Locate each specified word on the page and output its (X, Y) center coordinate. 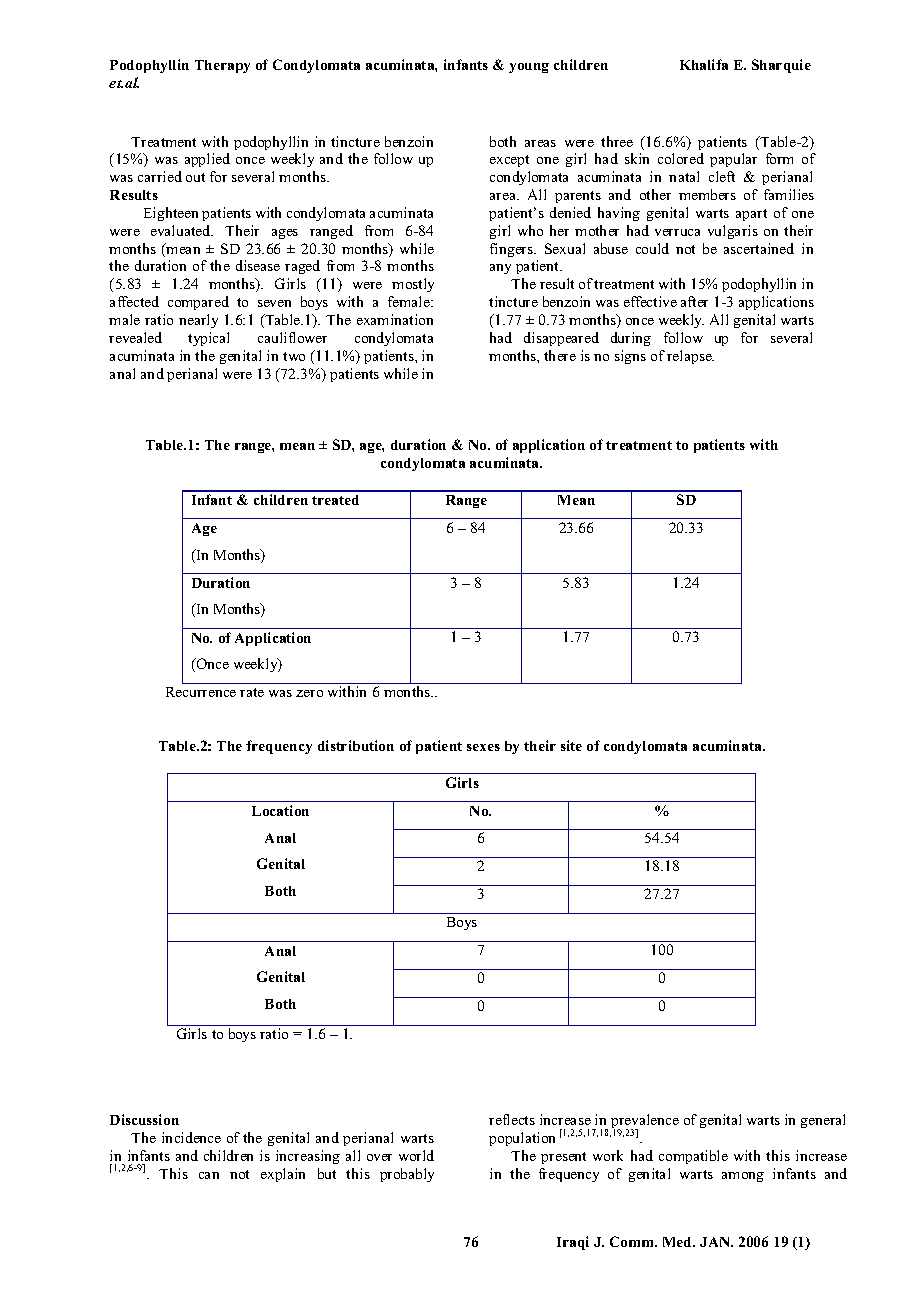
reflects (512, 1119)
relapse (690, 357)
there (560, 355)
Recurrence (201, 692)
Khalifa (704, 64)
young (529, 68)
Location (280, 810)
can (209, 1175)
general (823, 1121)
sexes (483, 747)
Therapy (222, 66)
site (571, 745)
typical (208, 339)
